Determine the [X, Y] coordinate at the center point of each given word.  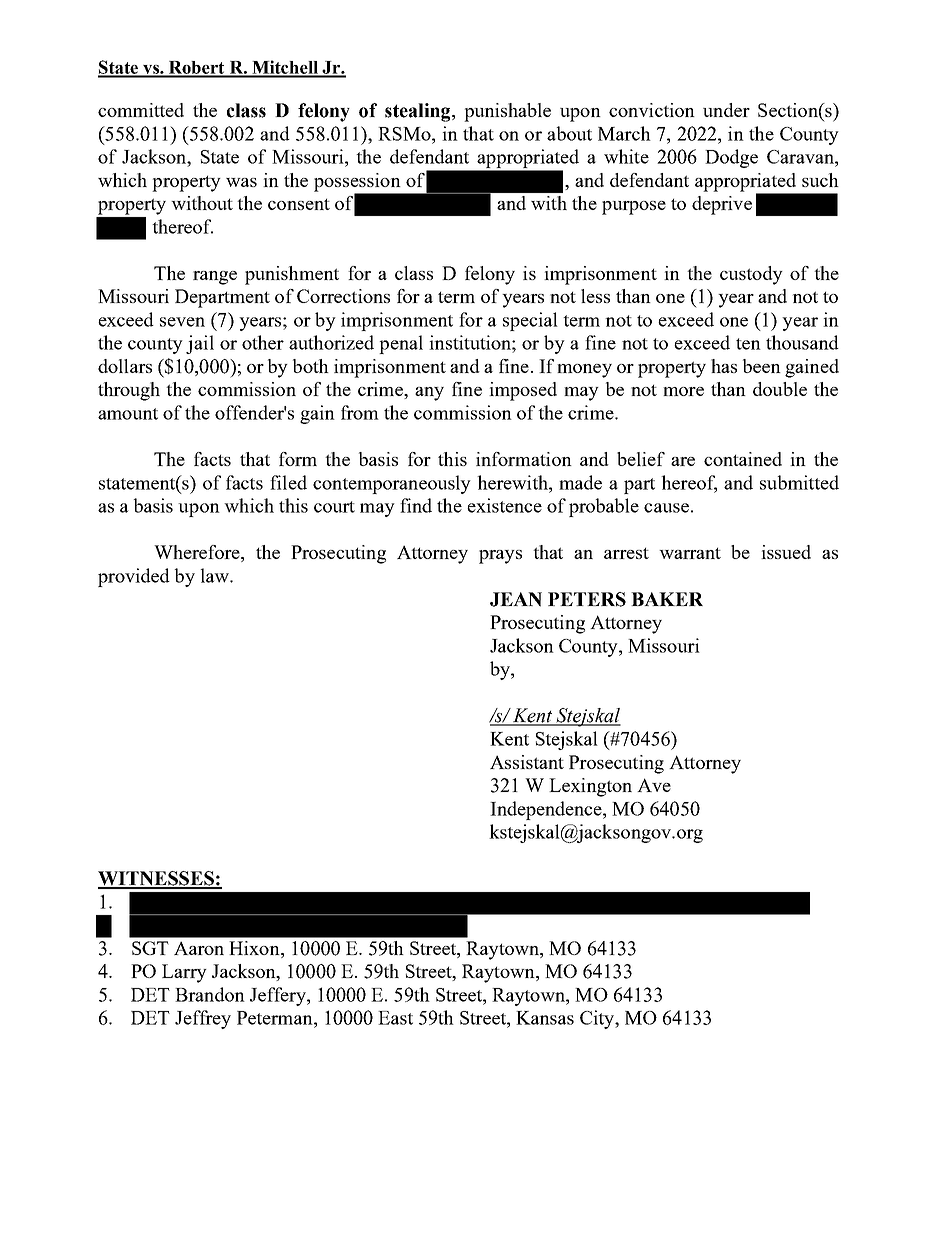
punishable [507, 112]
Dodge [731, 158]
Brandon [210, 994]
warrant [690, 553]
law [216, 575]
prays [500, 557]
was [241, 182]
